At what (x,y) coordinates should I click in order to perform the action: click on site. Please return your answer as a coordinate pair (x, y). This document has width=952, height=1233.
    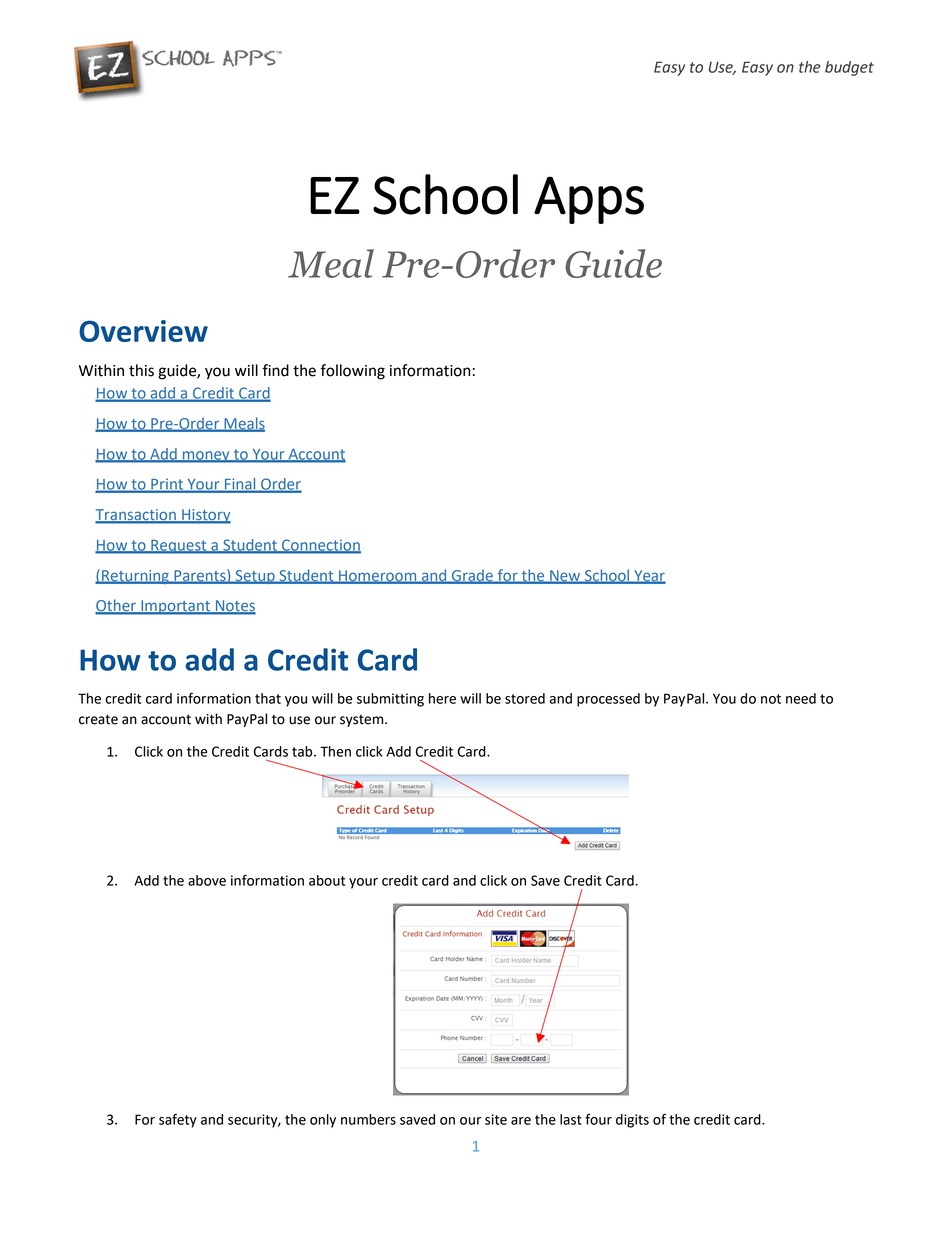
    Looking at the image, I should click on (496, 1119).
